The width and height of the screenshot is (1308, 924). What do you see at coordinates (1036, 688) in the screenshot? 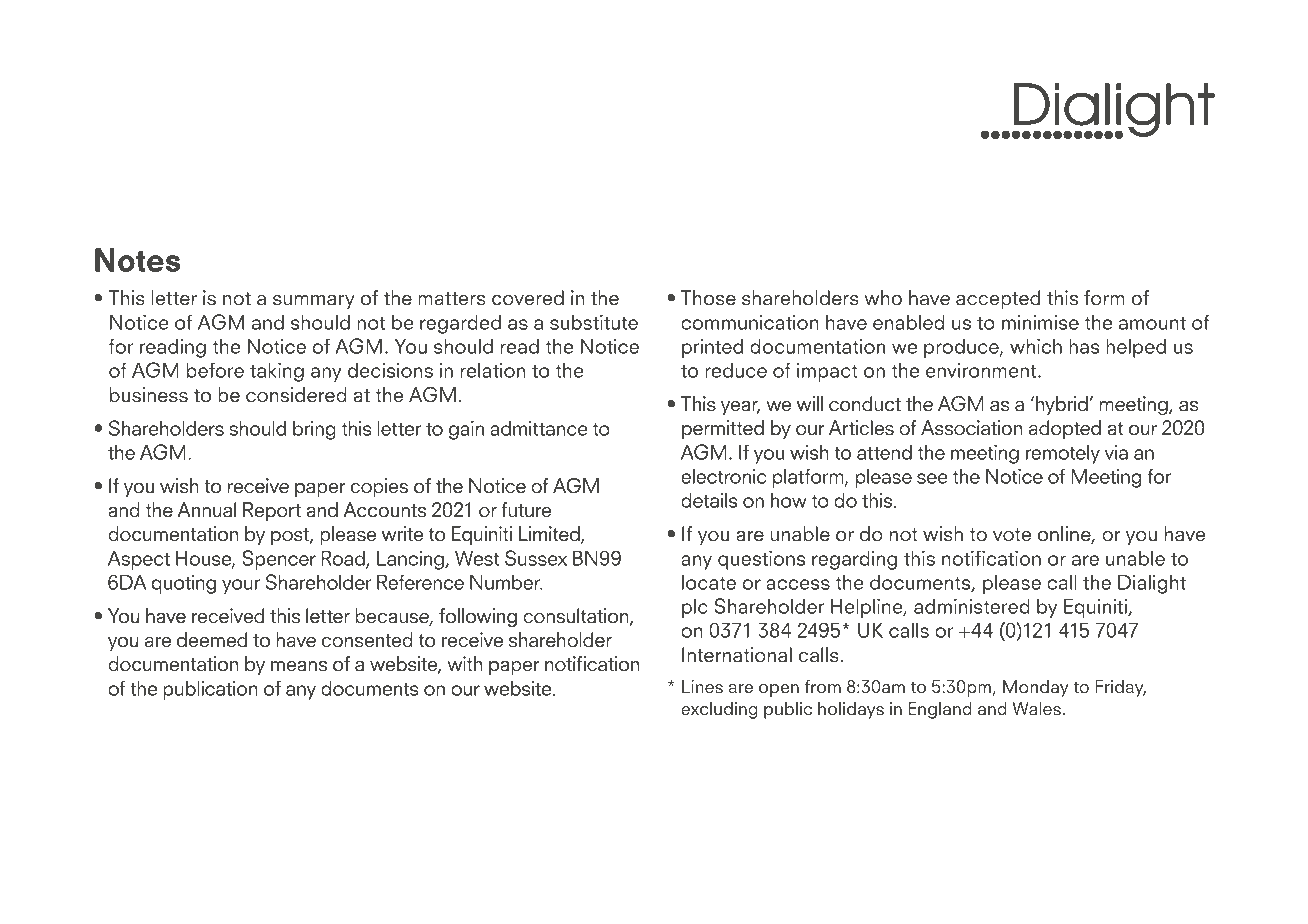
I see `Monday` at bounding box center [1036, 688].
